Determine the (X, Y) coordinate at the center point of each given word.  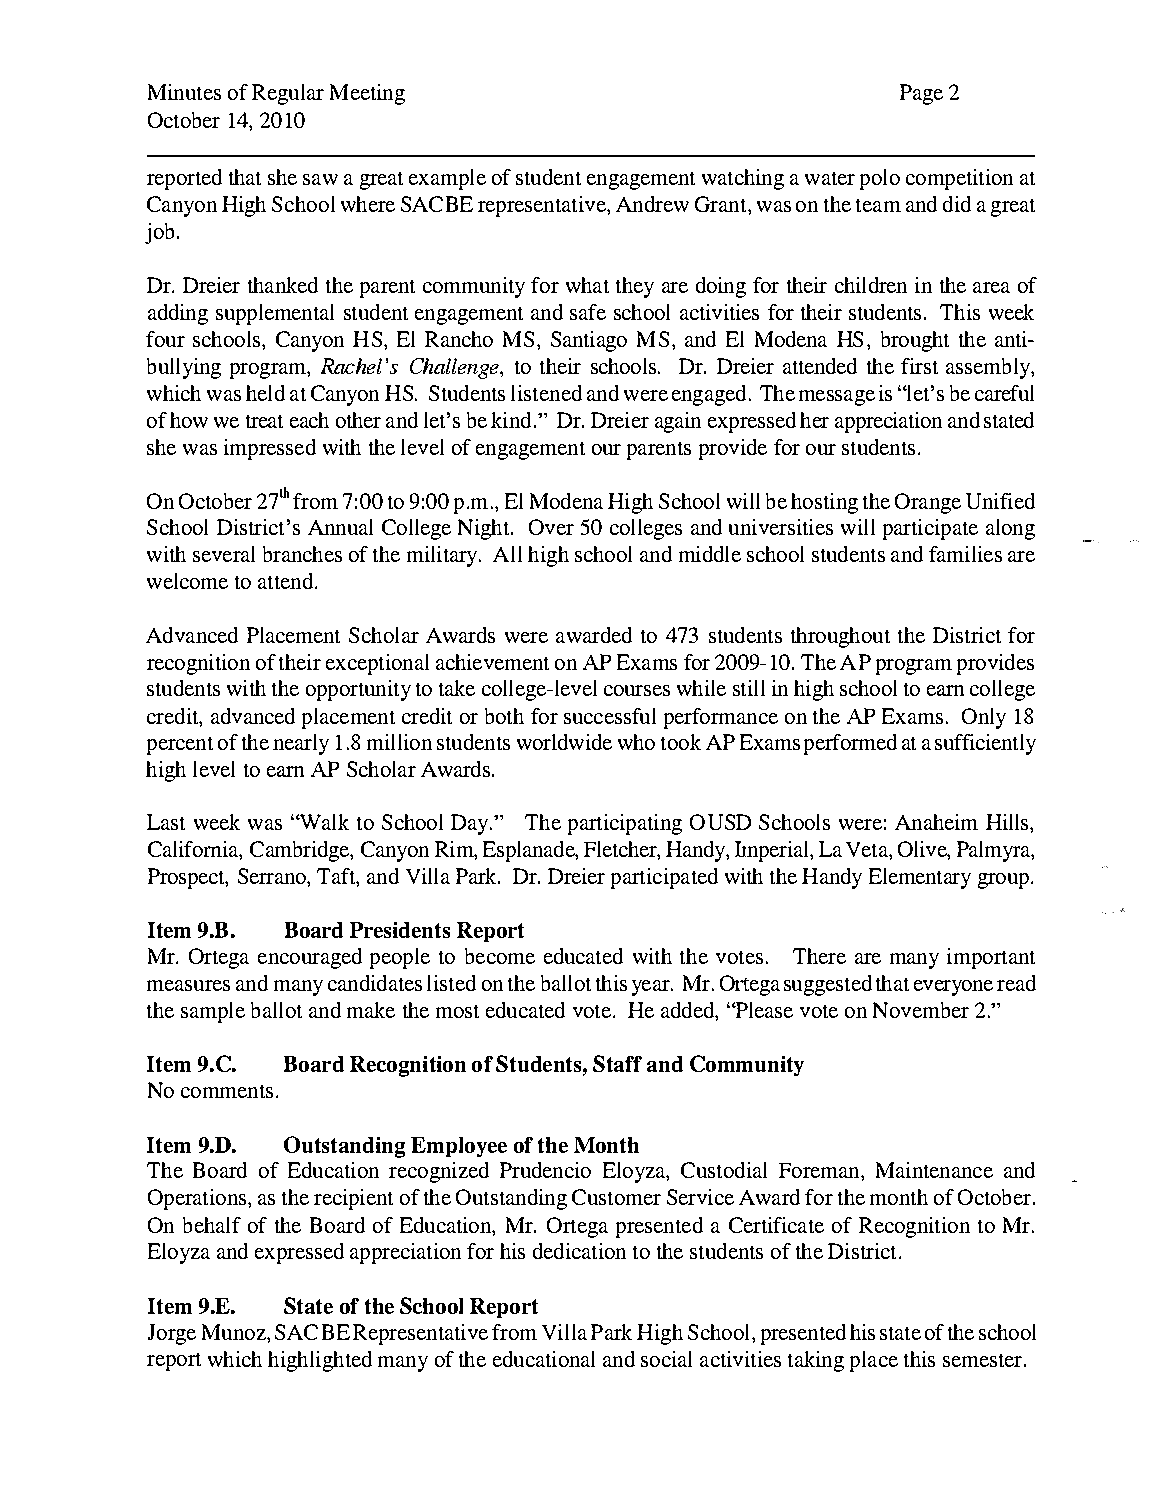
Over (551, 527)
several (224, 554)
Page (921, 94)
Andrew (652, 204)
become (500, 956)
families (965, 554)
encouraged (310, 958)
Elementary (920, 878)
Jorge (172, 1334)
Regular (288, 94)
